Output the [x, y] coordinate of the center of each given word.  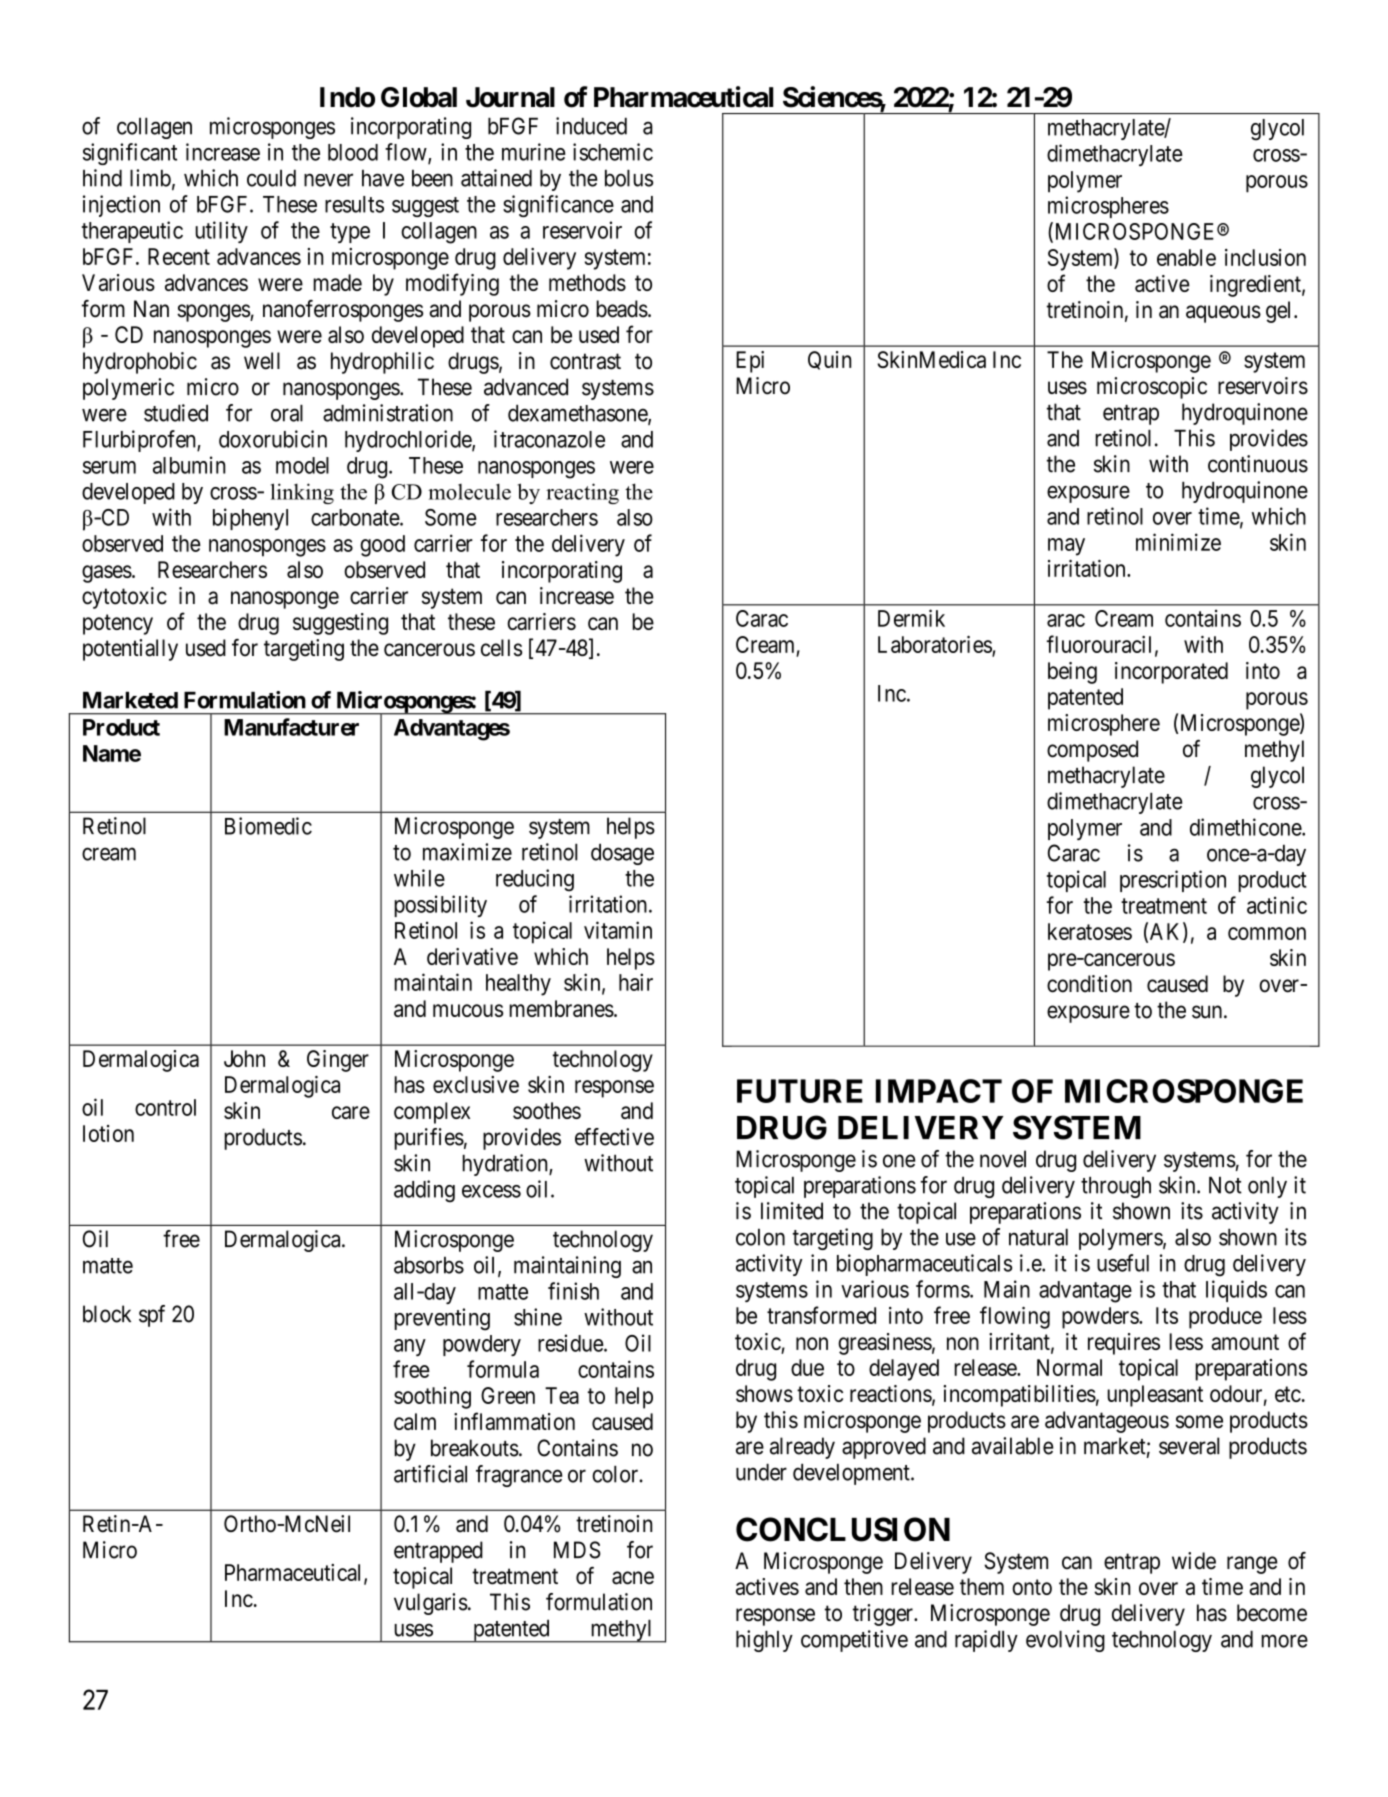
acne [633, 1578]
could [271, 178]
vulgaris [431, 1604]
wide [1194, 1561]
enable [1186, 257]
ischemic [613, 152]
